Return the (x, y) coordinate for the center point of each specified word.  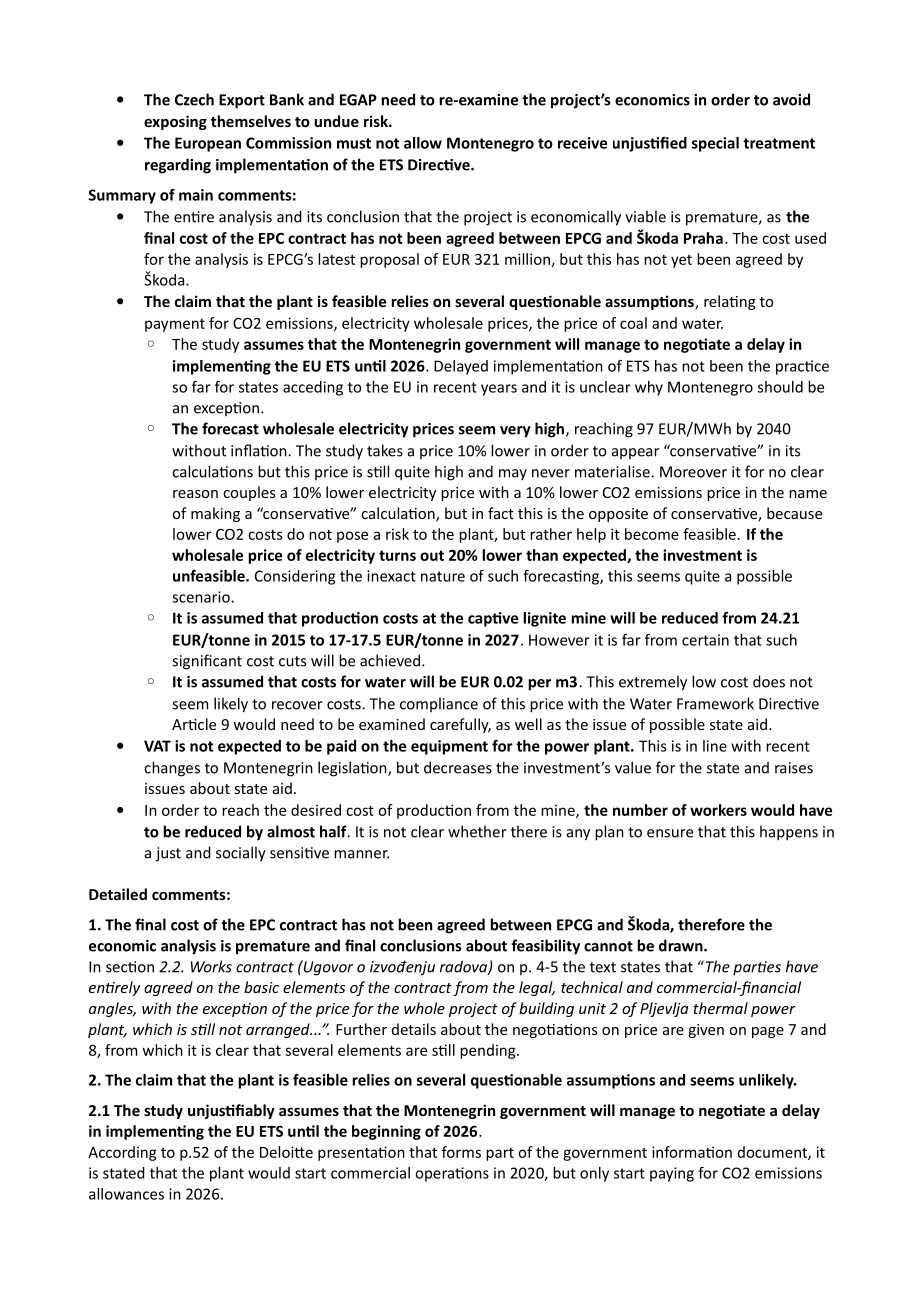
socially (241, 854)
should (780, 387)
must (354, 143)
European (208, 144)
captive (493, 619)
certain (705, 640)
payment (175, 325)
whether (477, 831)
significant (207, 662)
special (715, 144)
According (122, 1153)
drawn (682, 945)
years (499, 390)
